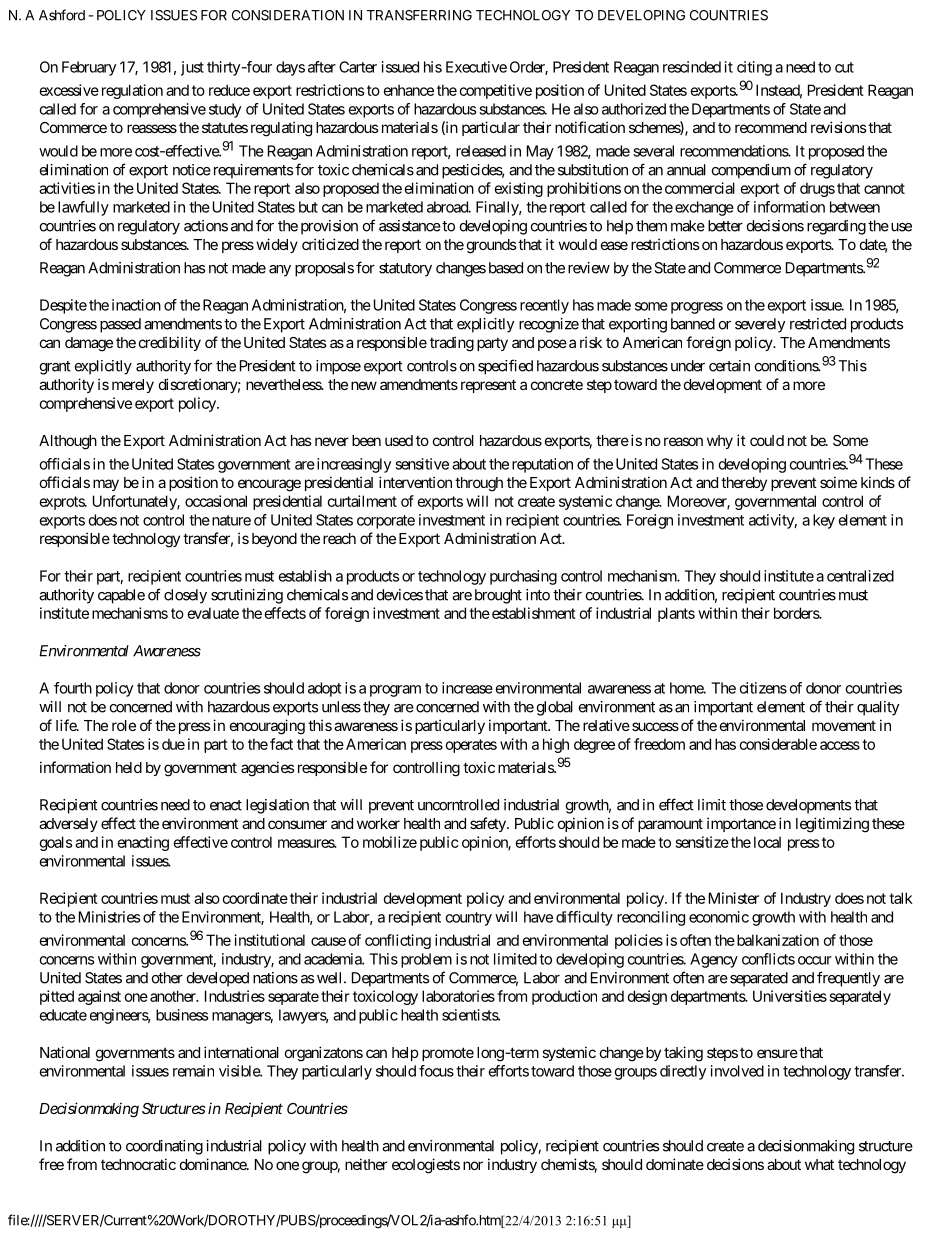 This image has width=952, height=1233. Describe the element at coordinates (133, 386) in the image. I see `merely` at that location.
